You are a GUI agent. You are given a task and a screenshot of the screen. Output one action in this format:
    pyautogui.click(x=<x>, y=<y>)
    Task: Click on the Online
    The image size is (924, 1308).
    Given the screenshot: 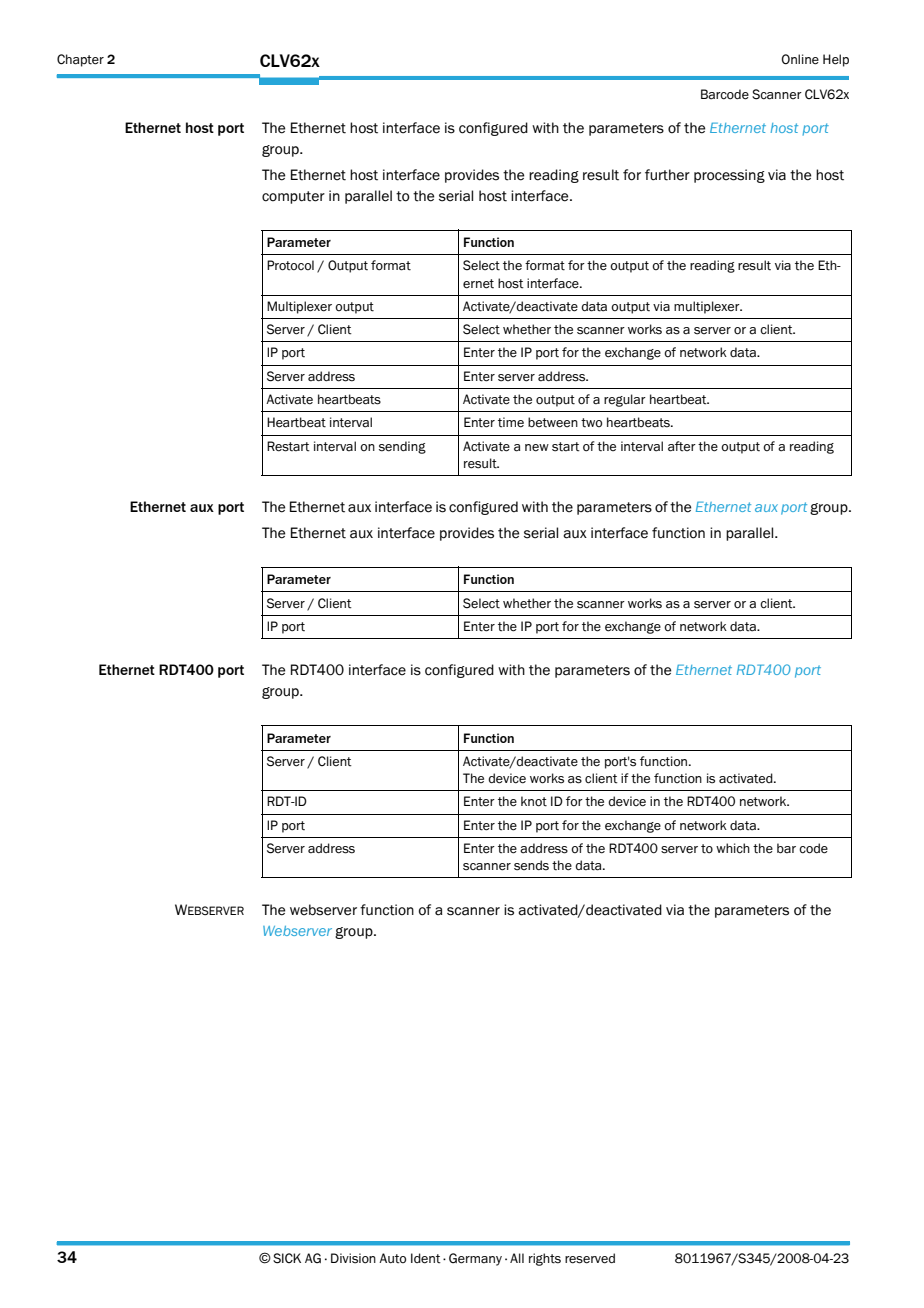 What is the action you would take?
    pyautogui.click(x=800, y=59)
